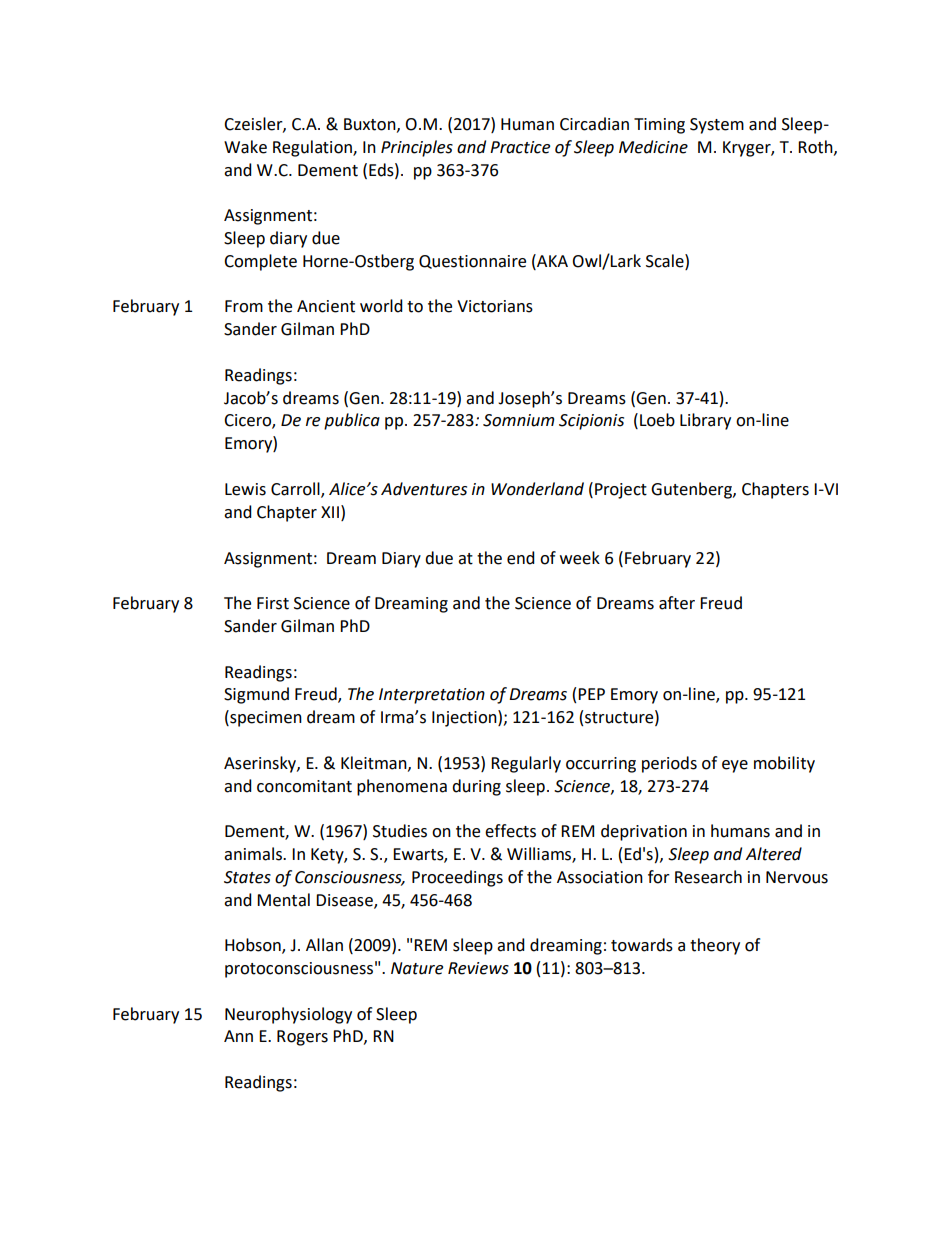 Image resolution: width=952 pixels, height=1233 pixels. What do you see at coordinates (717, 126) in the page?
I see `System` at bounding box center [717, 126].
